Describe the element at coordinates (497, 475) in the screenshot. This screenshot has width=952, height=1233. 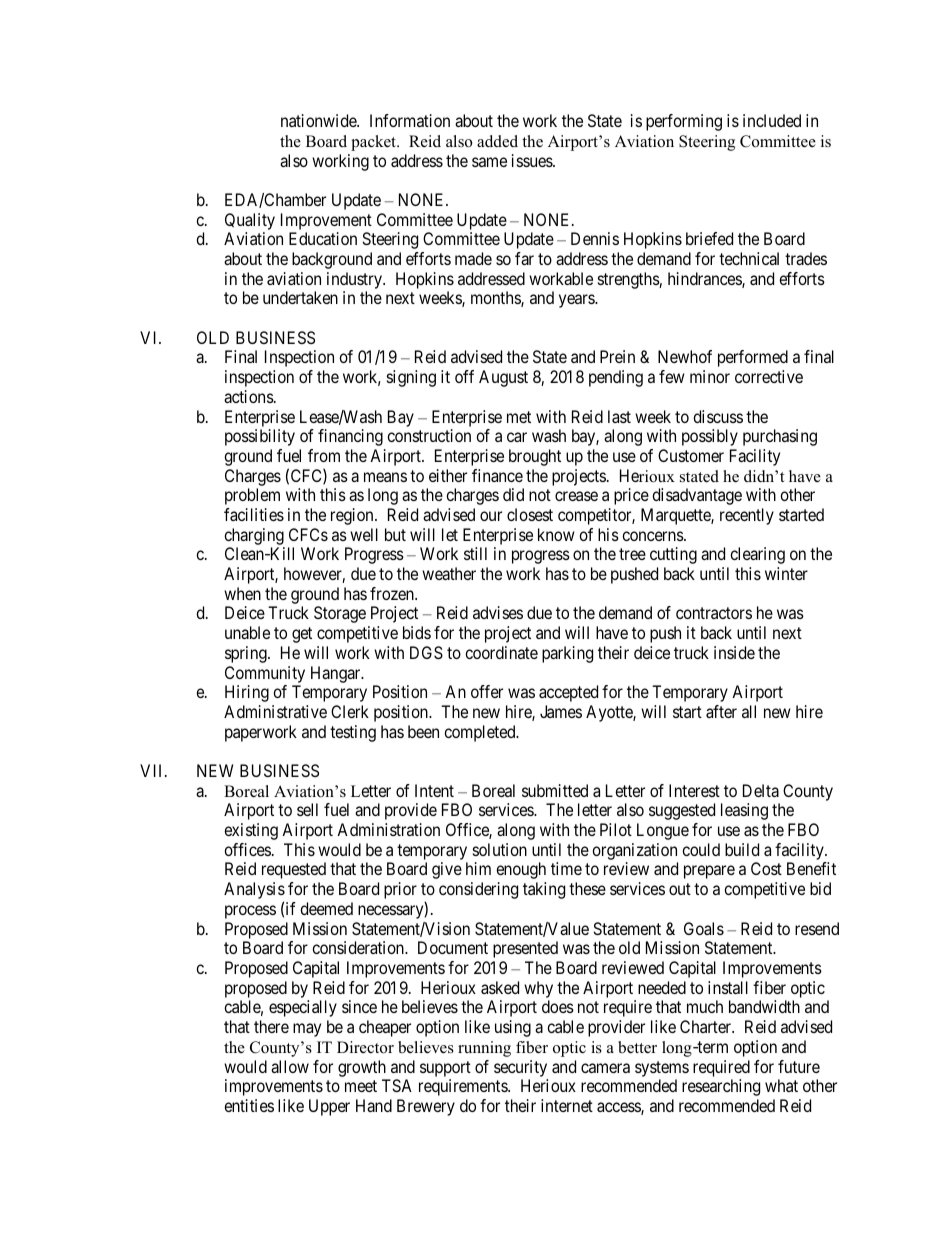
I see `finance` at that location.
